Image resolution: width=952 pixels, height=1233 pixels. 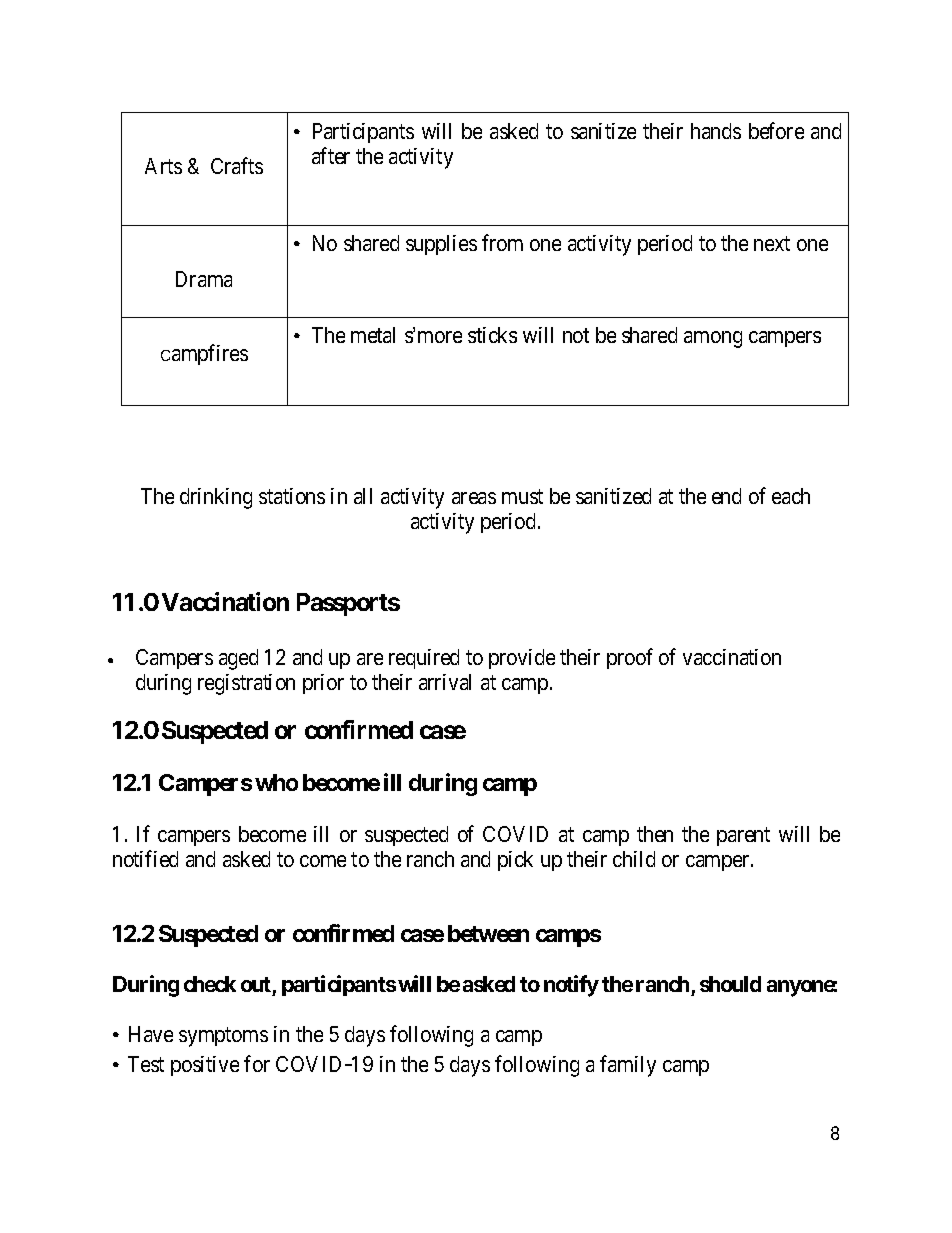 I want to click on should, so click(x=730, y=984).
